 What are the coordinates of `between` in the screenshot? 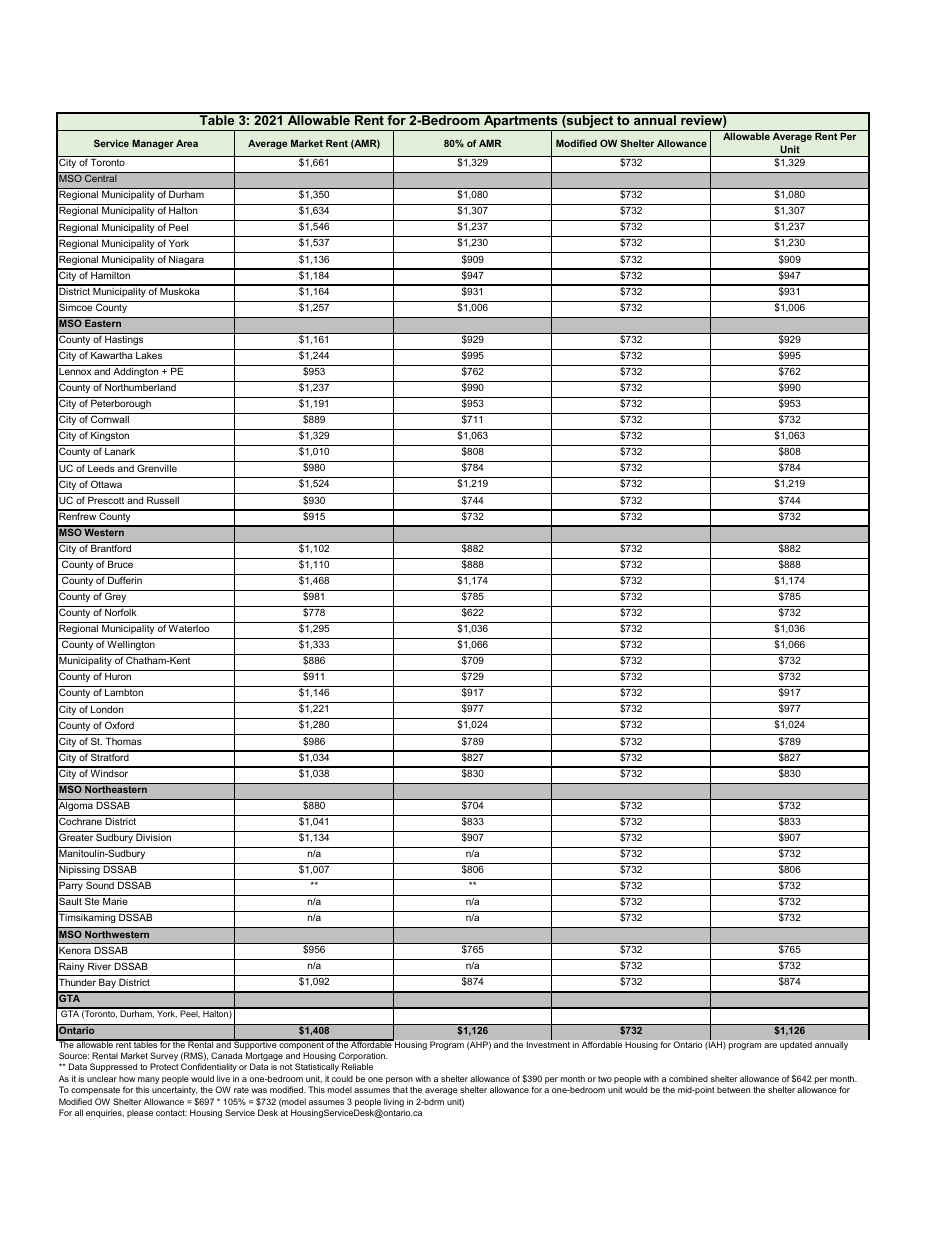 It's located at (733, 1090).
